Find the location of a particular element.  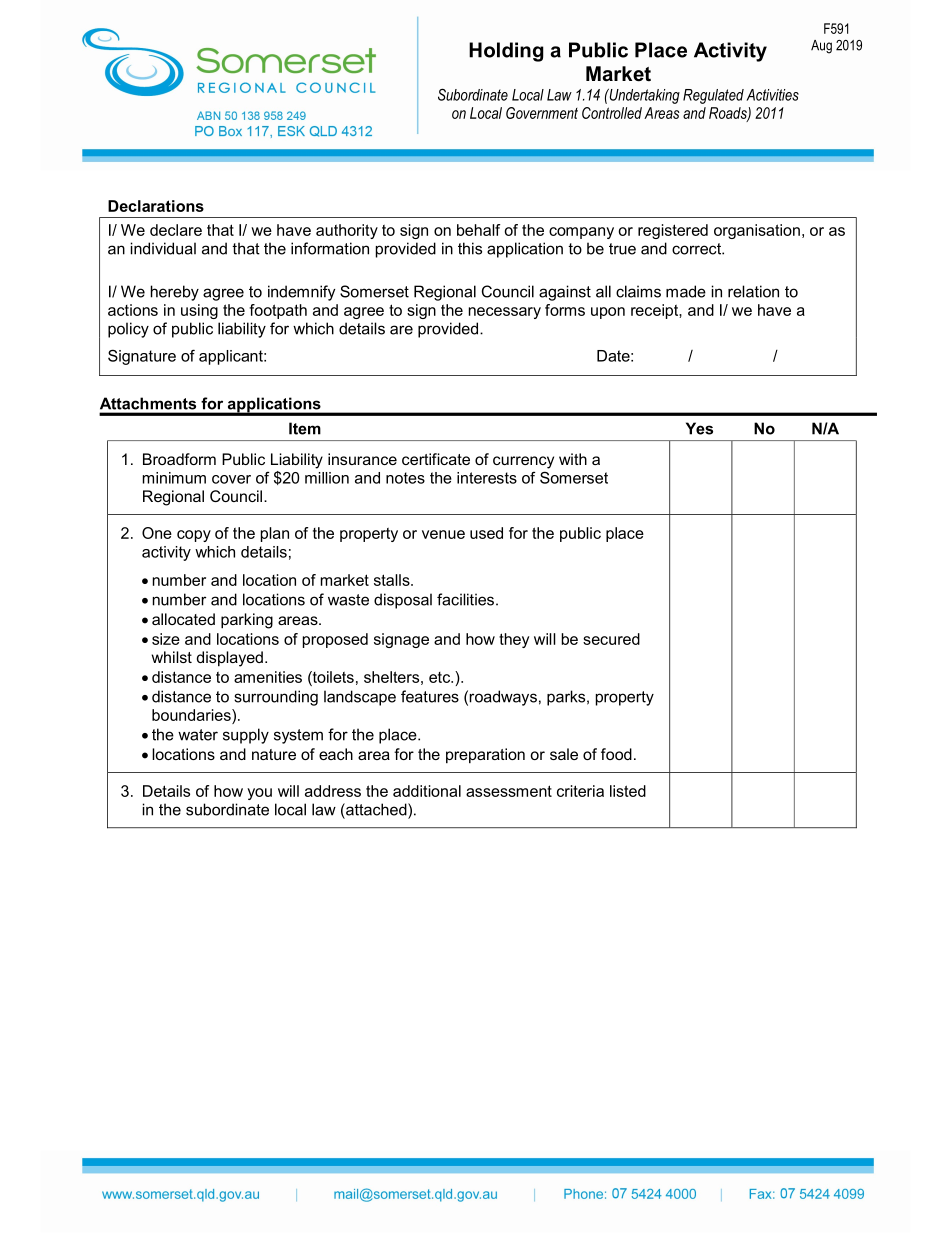

Declarations is located at coordinates (156, 206).
